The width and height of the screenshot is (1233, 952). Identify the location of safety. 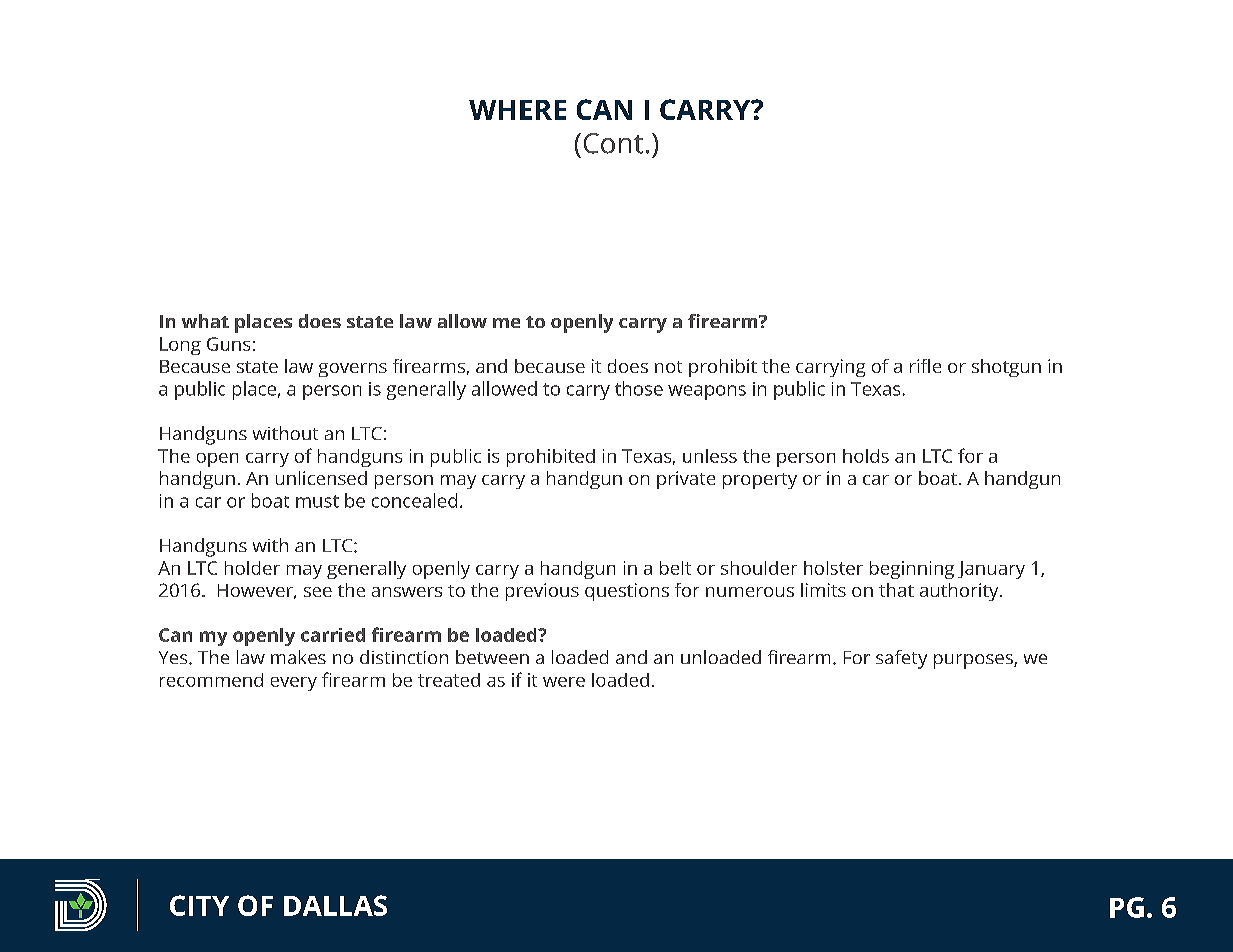
(901, 659).
